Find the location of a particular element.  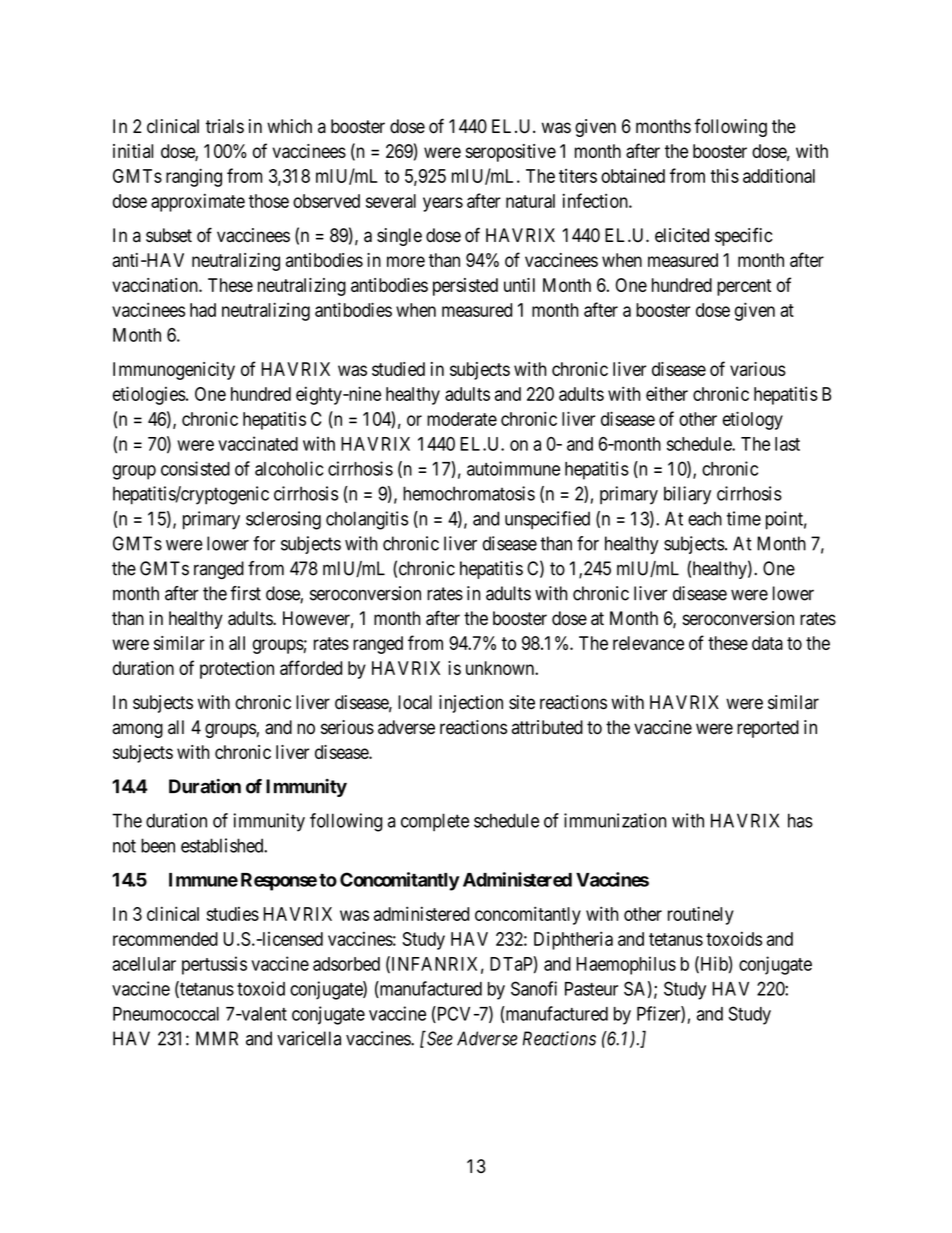

been is located at coordinates (158, 845).
